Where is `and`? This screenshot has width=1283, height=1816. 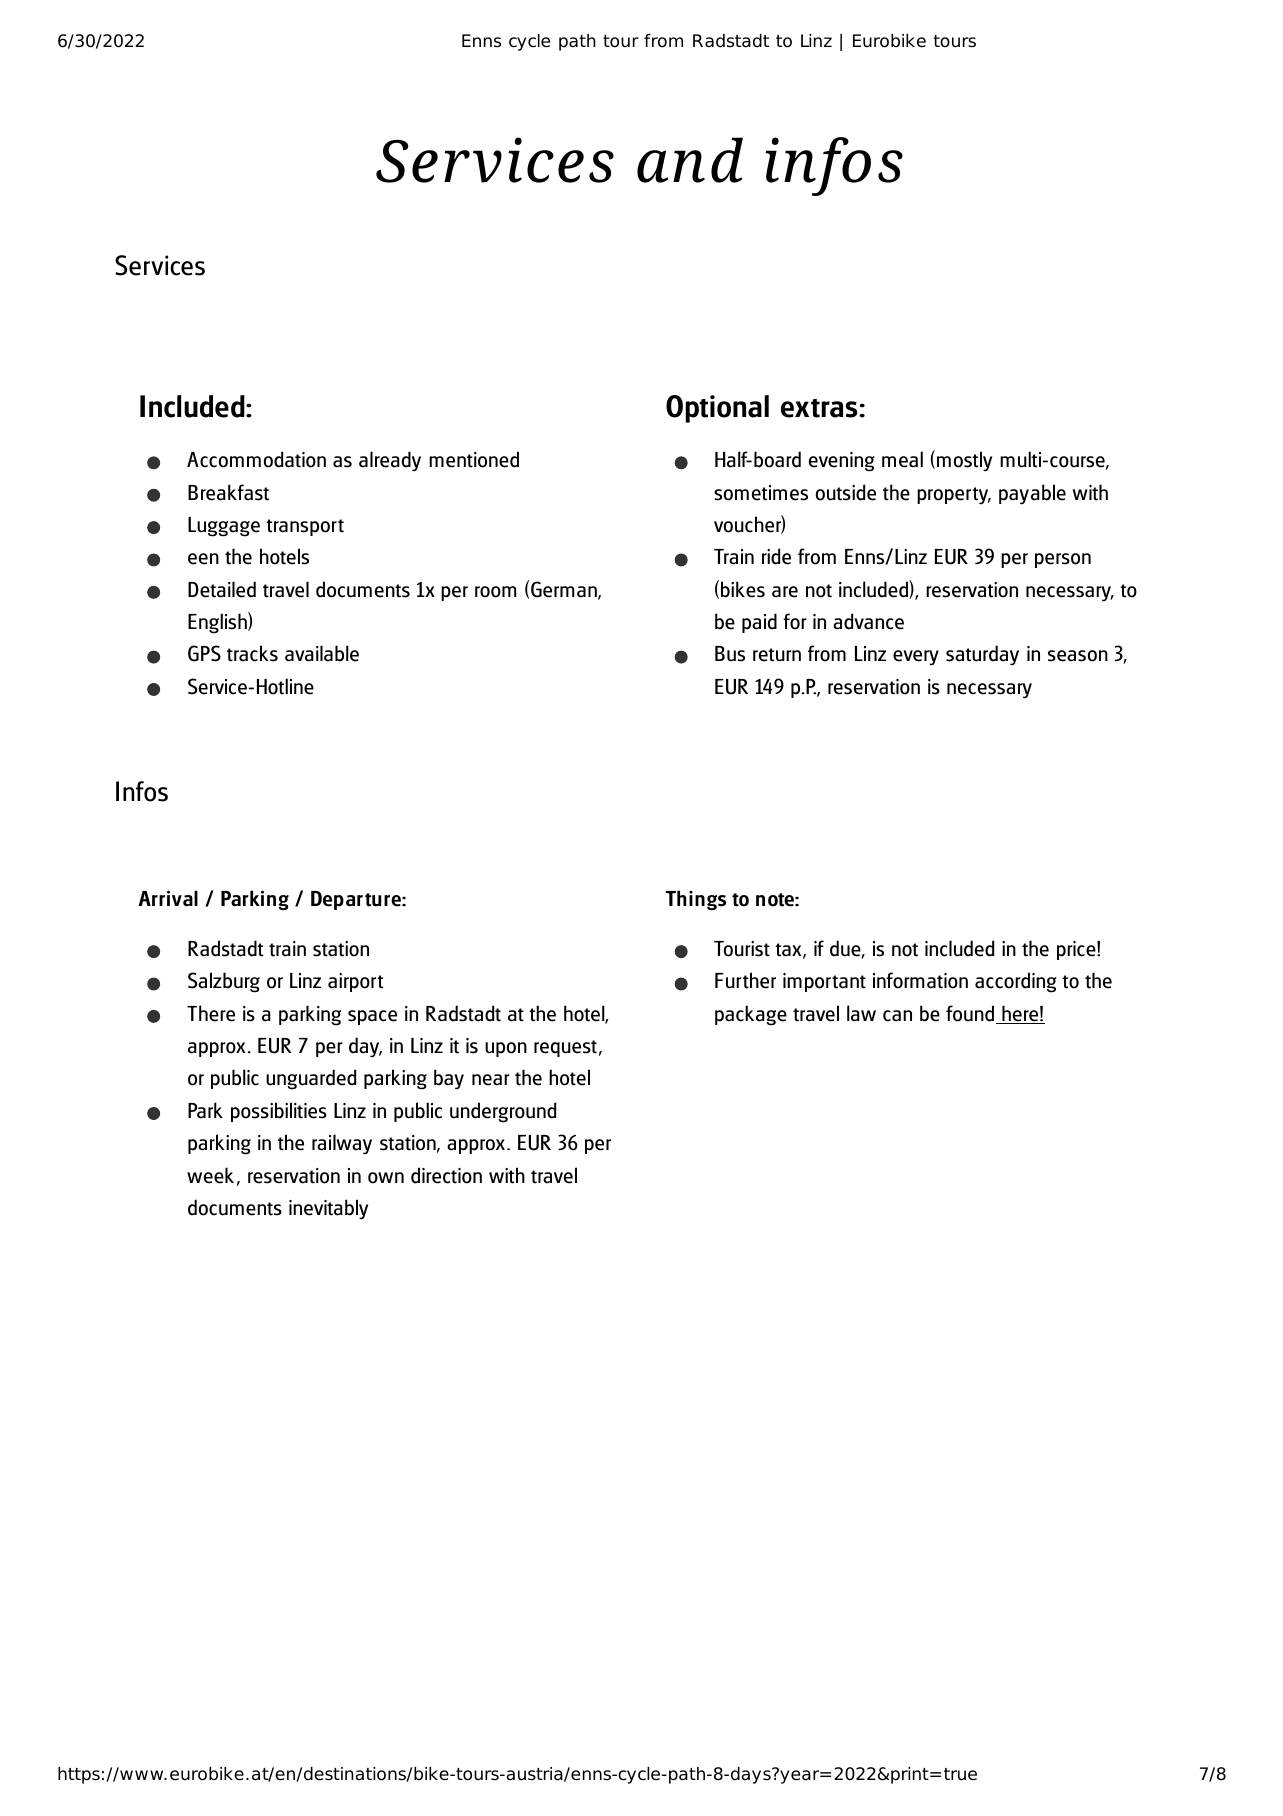
and is located at coordinates (690, 160).
